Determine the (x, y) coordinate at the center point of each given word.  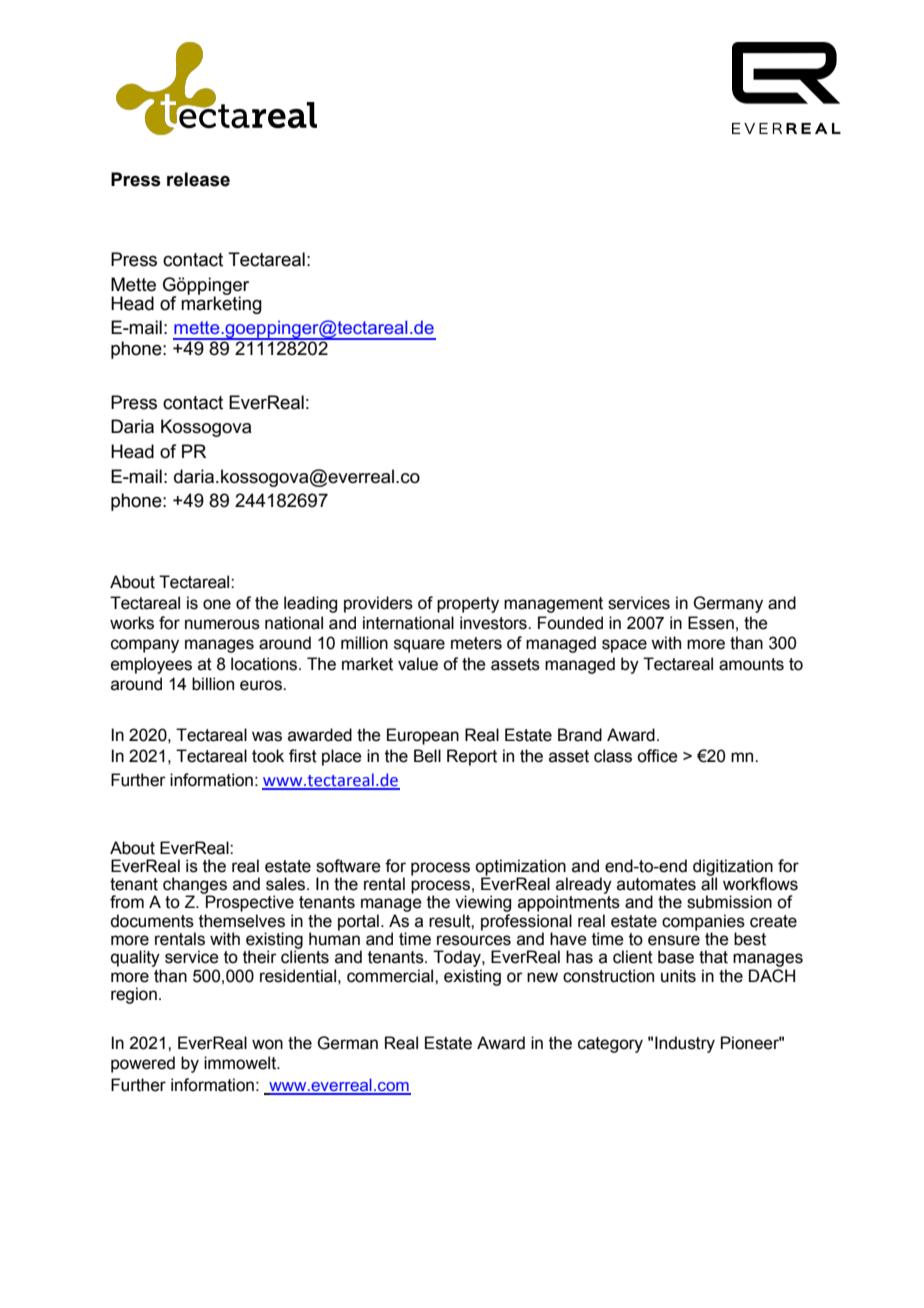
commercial (391, 976)
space (624, 646)
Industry (685, 1044)
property (468, 605)
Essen (711, 623)
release (198, 179)
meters (476, 643)
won (267, 1044)
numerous (222, 624)
